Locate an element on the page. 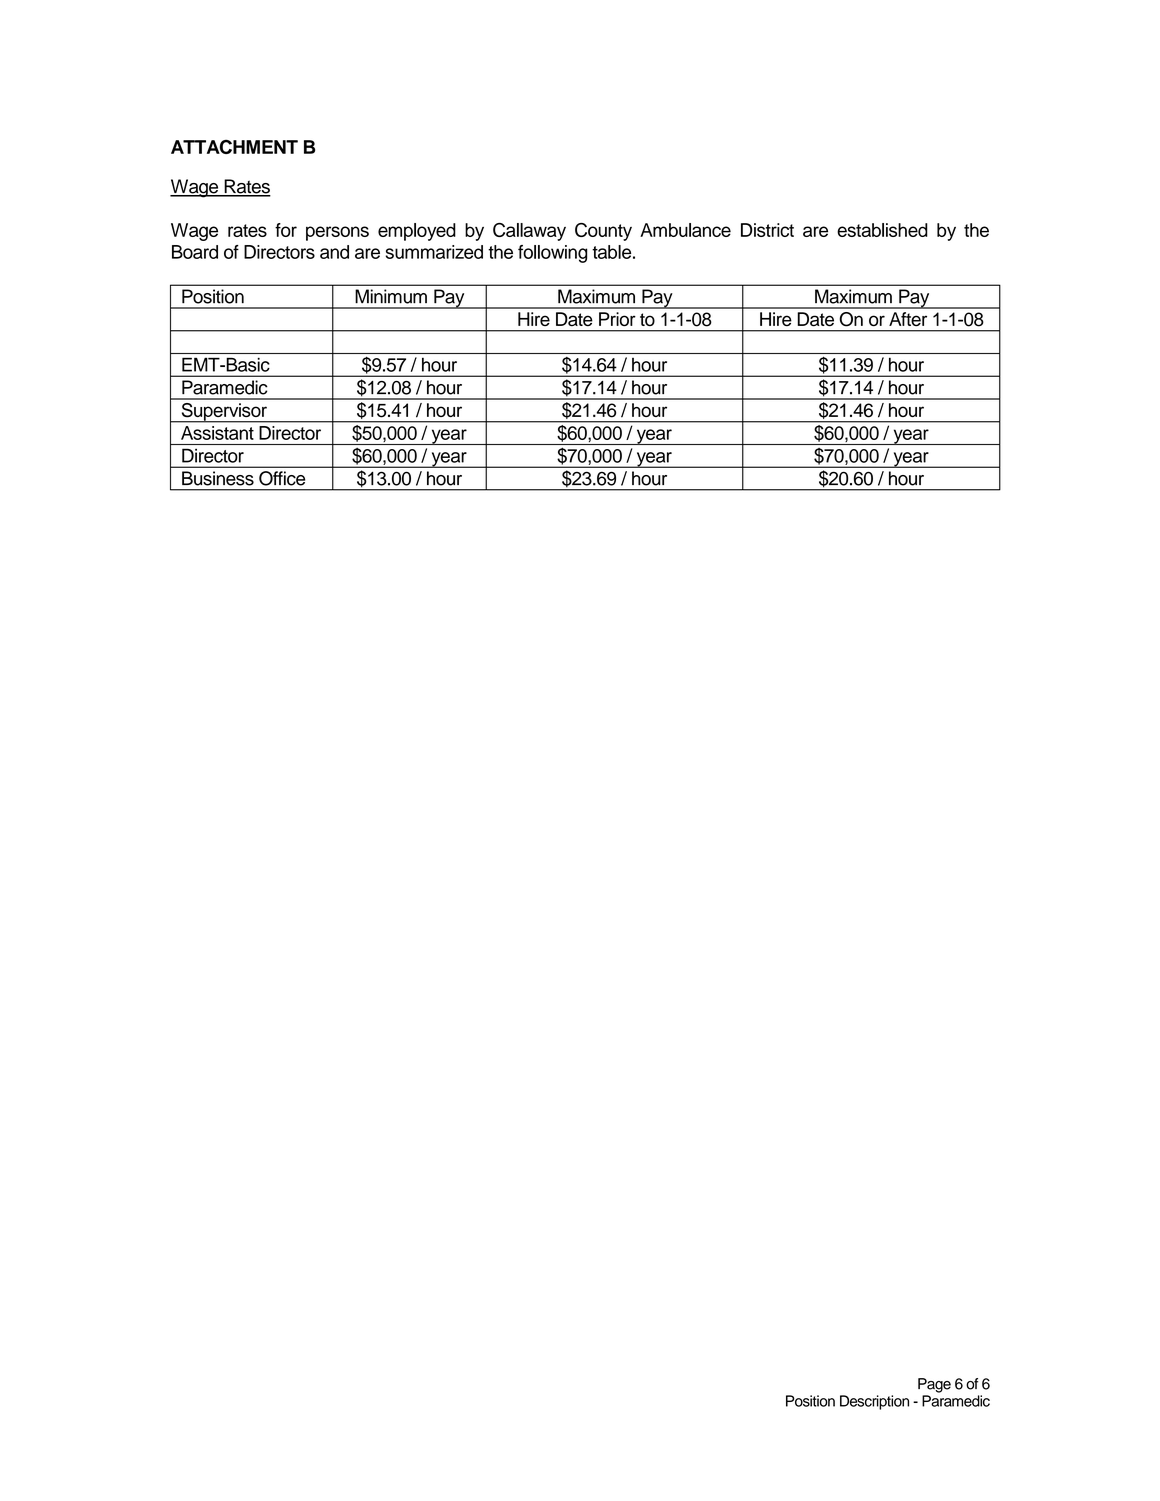 The height and width of the image is (1501, 1160). District is located at coordinates (767, 230).
